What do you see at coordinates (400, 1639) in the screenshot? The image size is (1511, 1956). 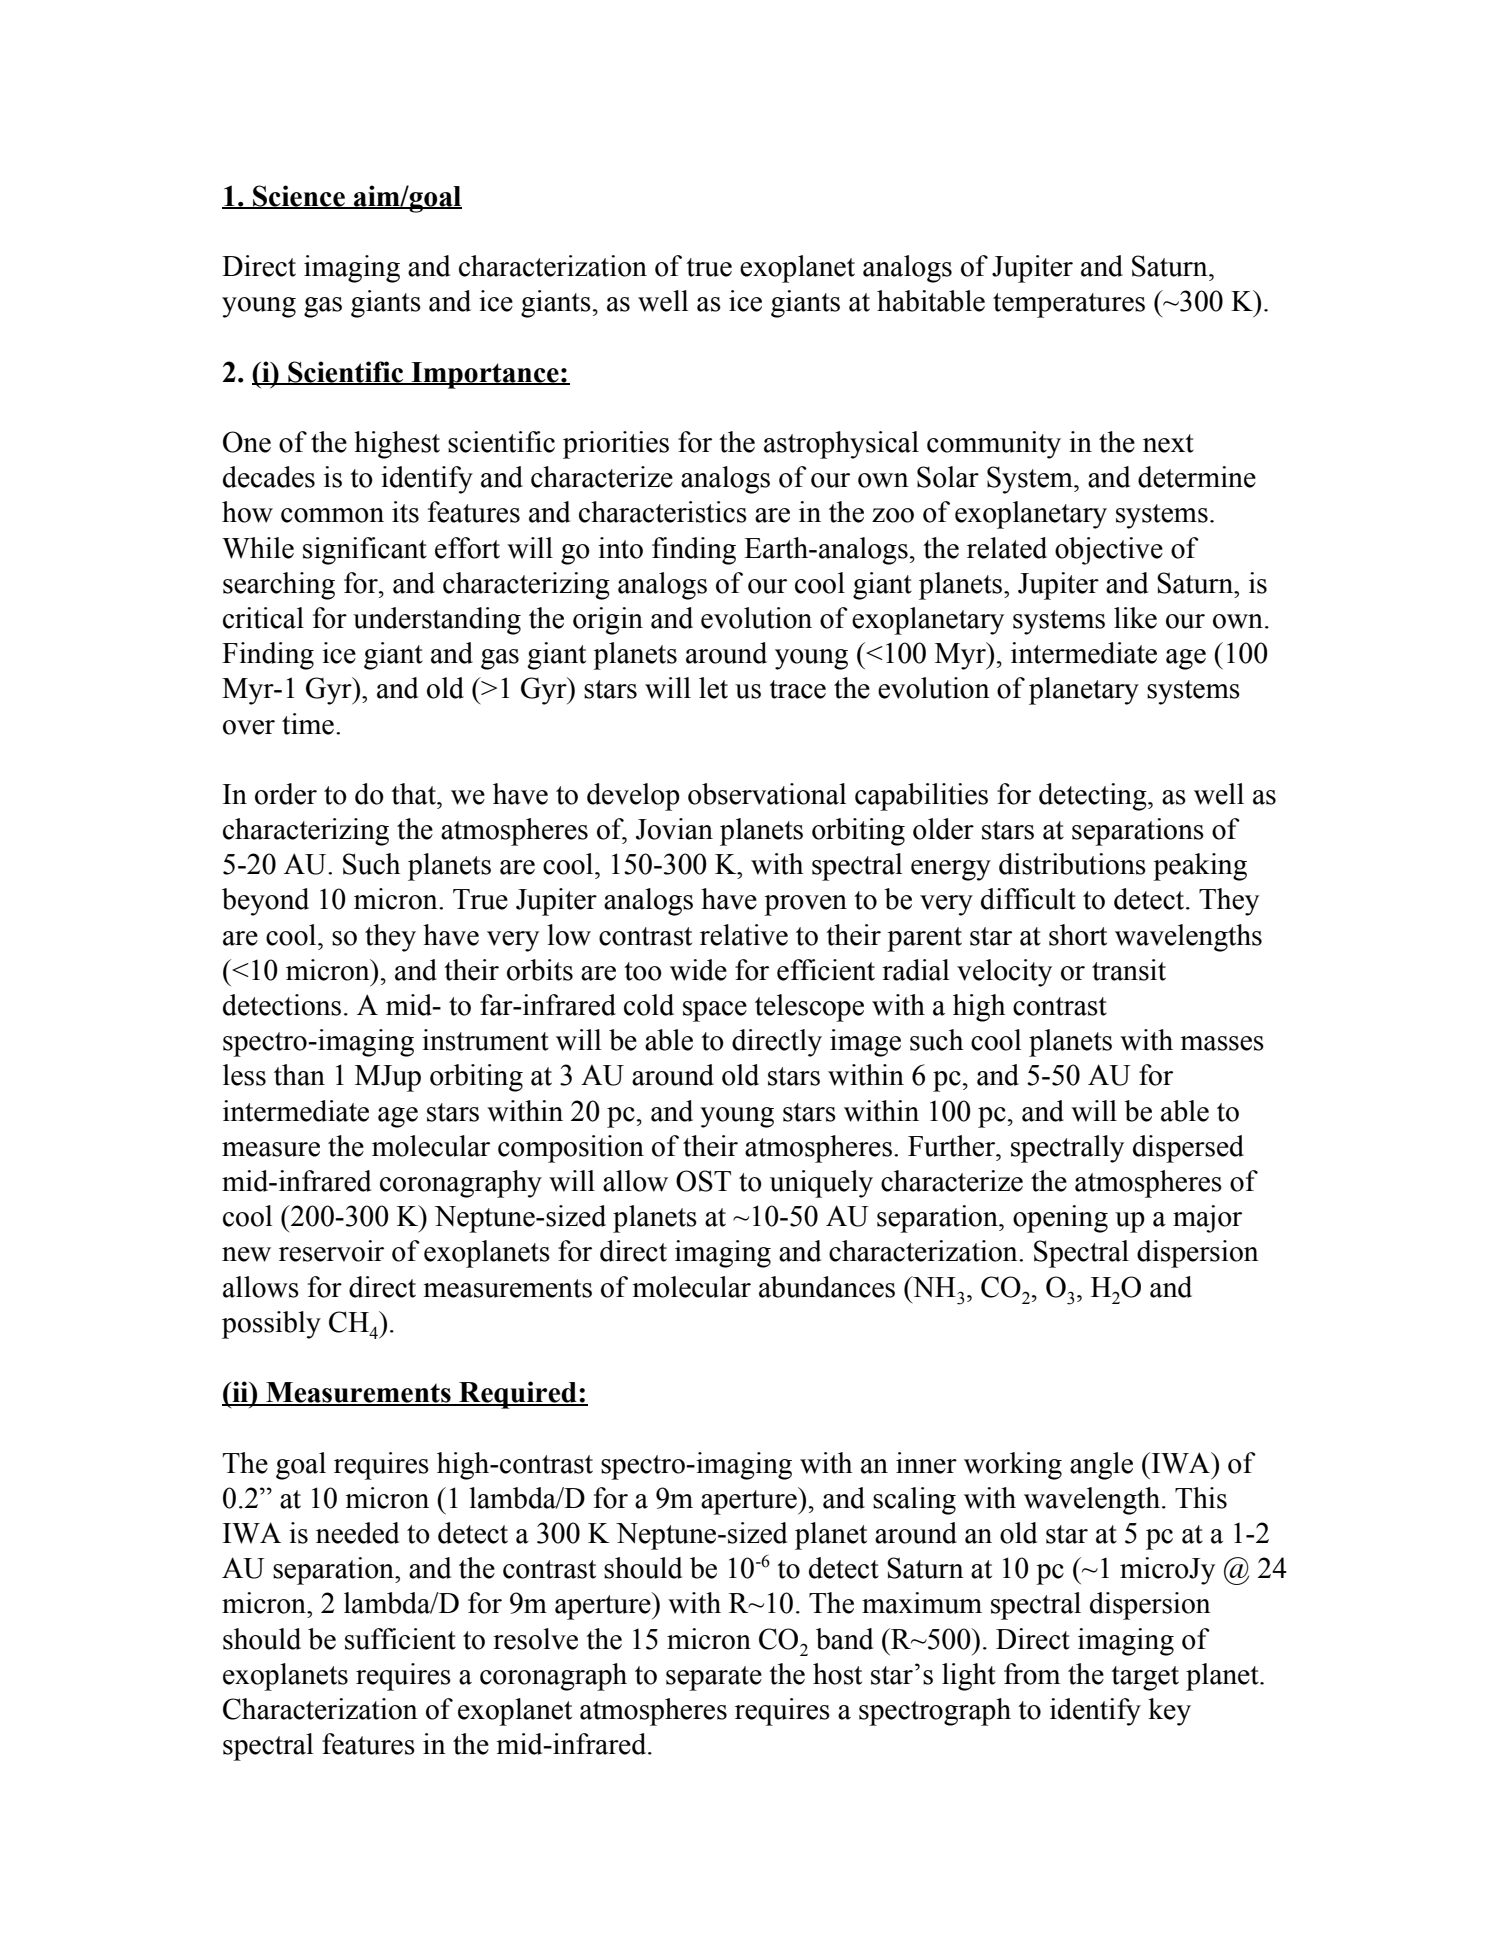 I see `sufficient` at bounding box center [400, 1639].
